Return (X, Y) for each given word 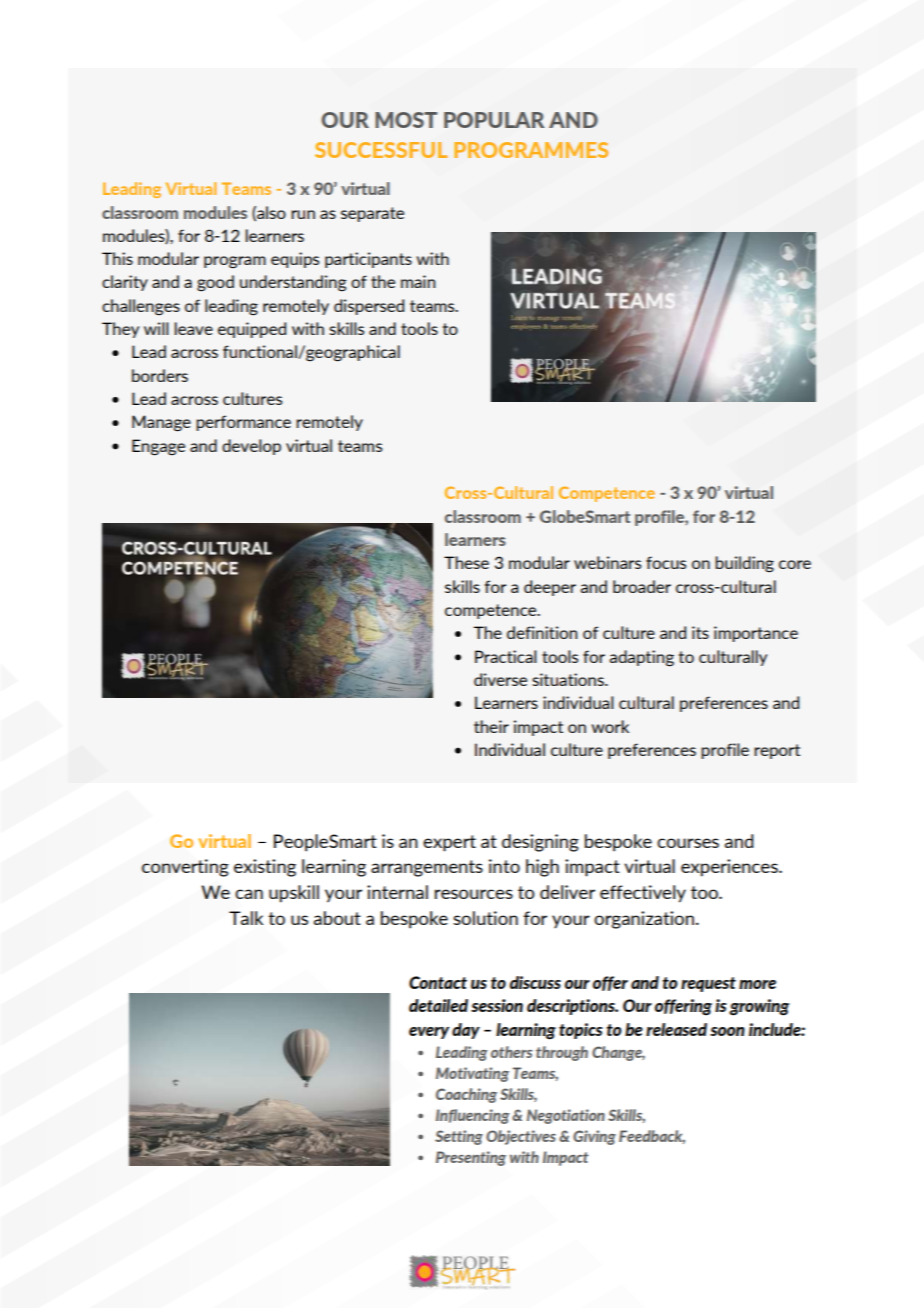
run (303, 214)
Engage (158, 447)
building (744, 564)
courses (688, 843)
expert (449, 843)
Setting (459, 1137)
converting (185, 868)
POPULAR (494, 120)
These (466, 562)
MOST (406, 120)
